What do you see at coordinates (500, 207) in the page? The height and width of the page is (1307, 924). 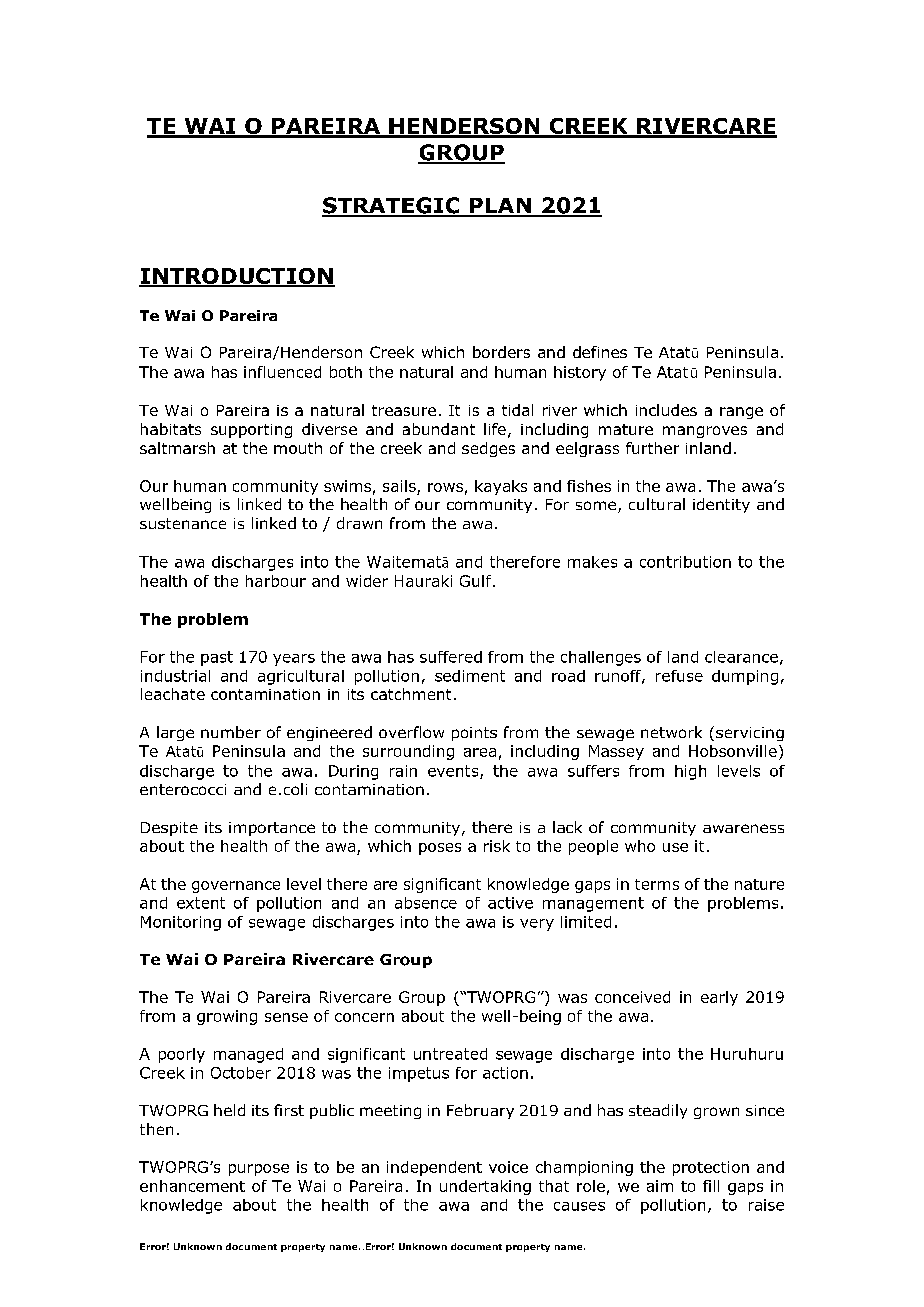 I see `PLAN` at bounding box center [500, 207].
